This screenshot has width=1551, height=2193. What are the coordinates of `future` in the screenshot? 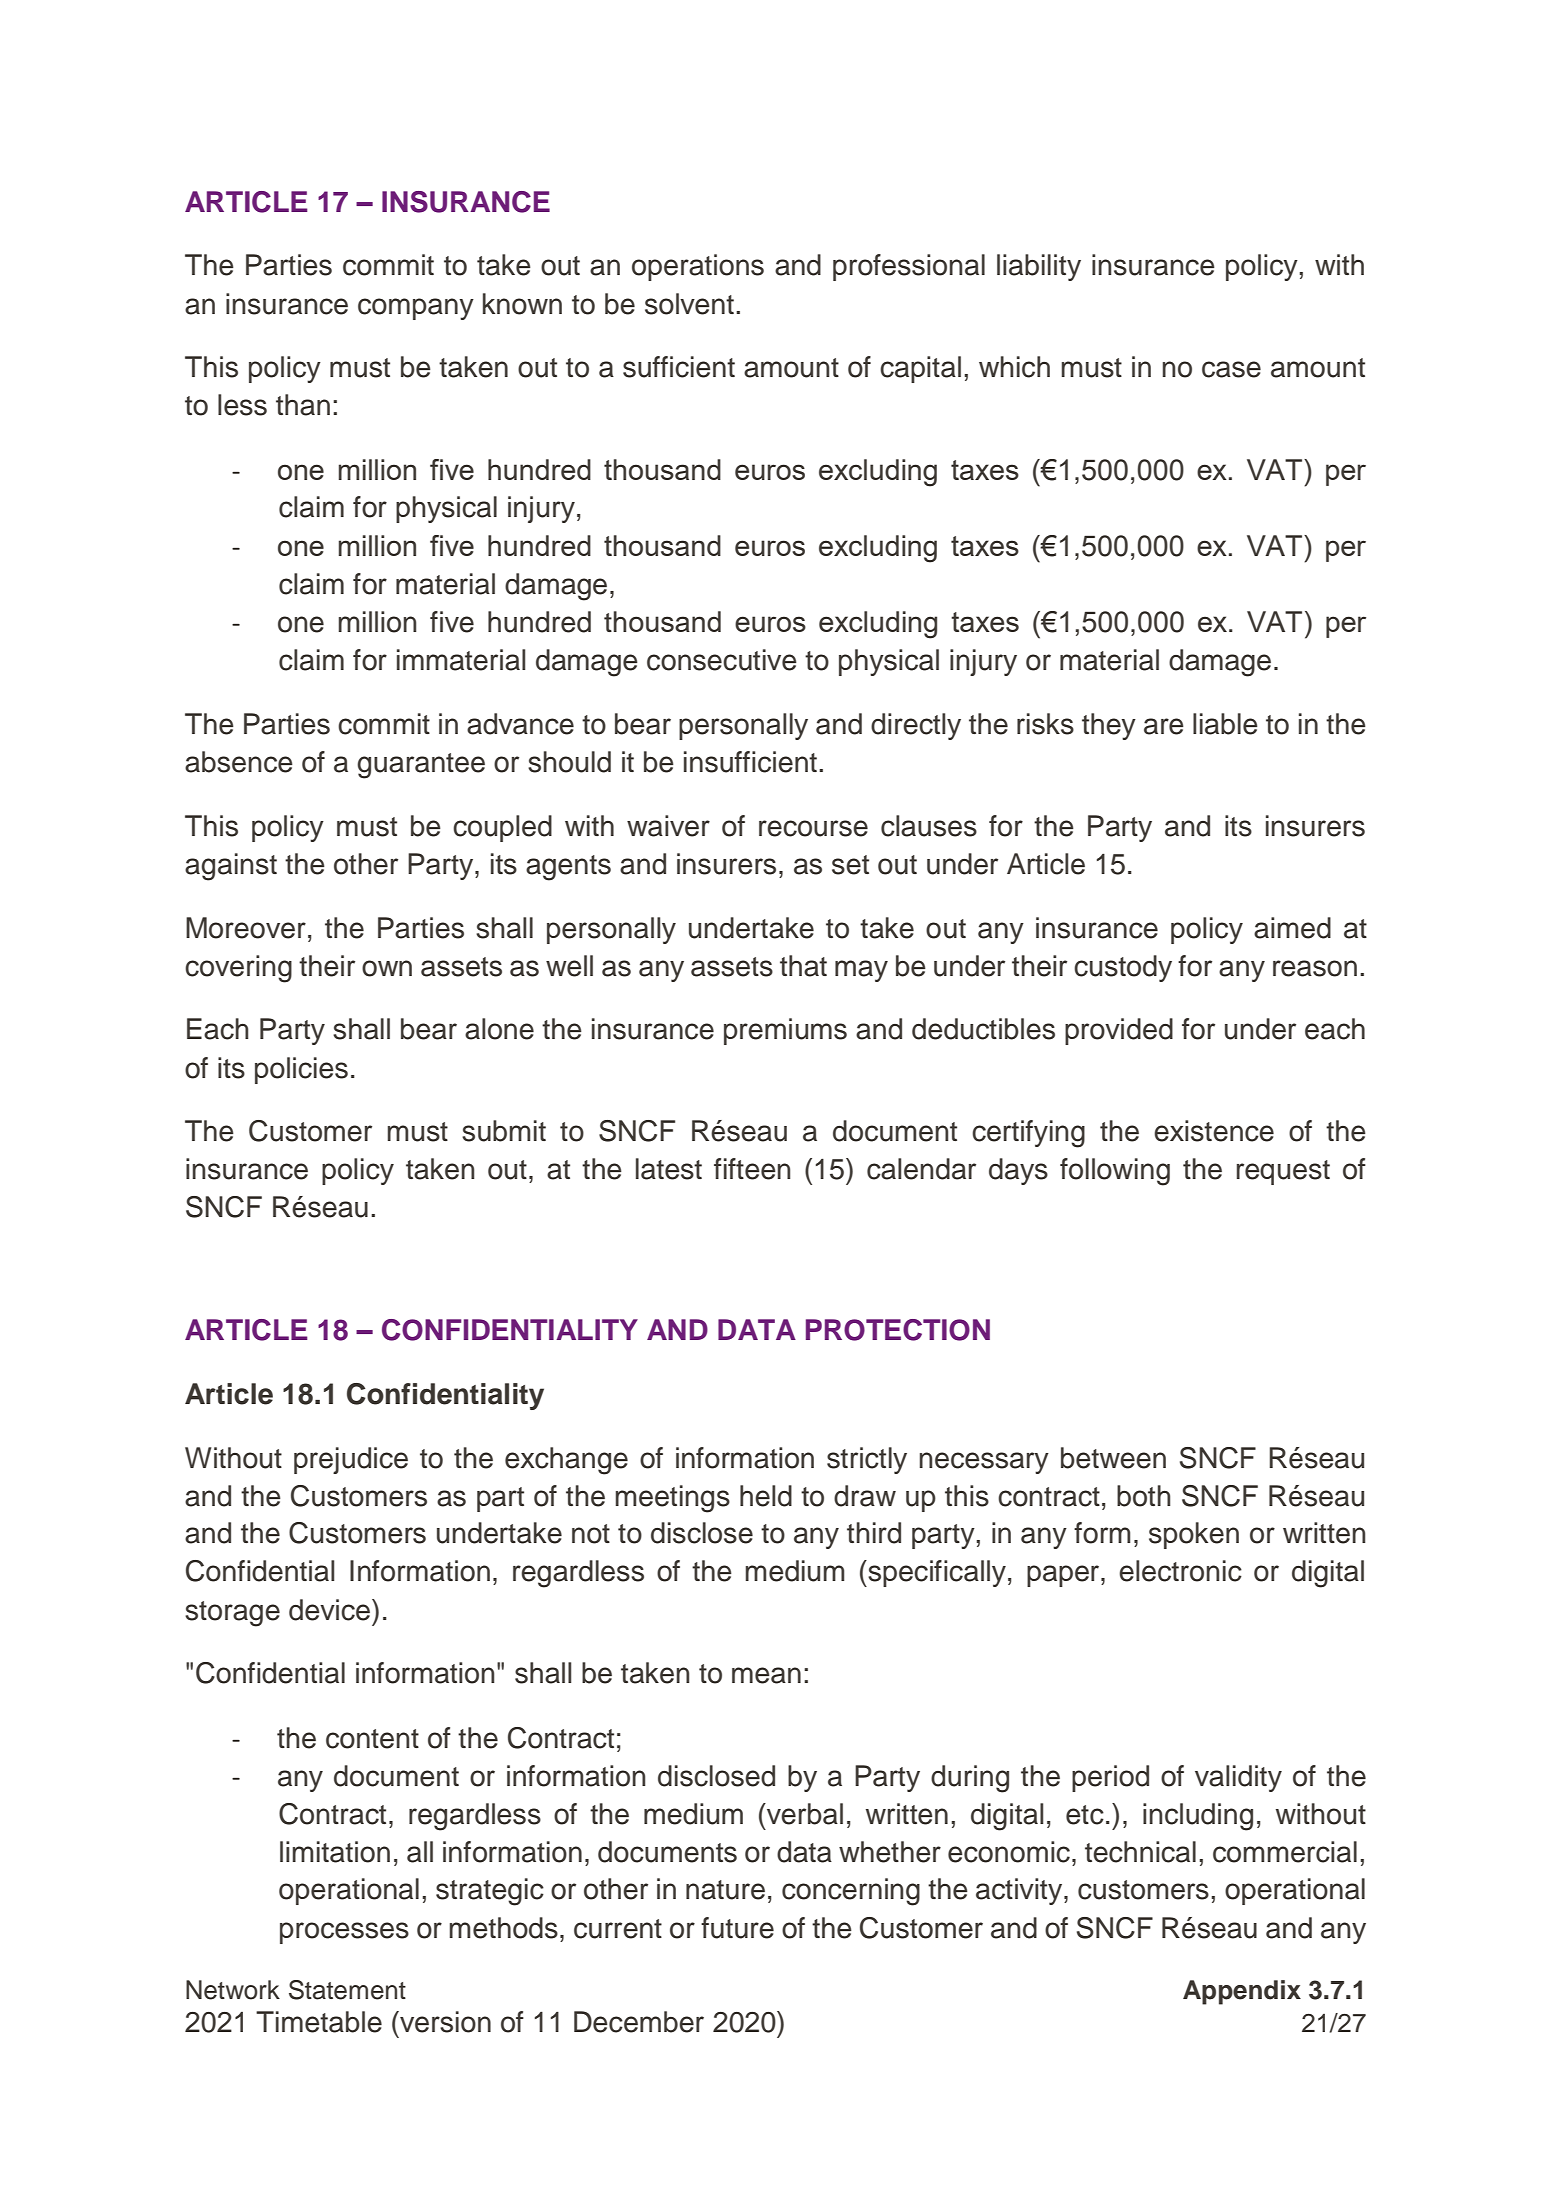 It's located at (737, 1928).
